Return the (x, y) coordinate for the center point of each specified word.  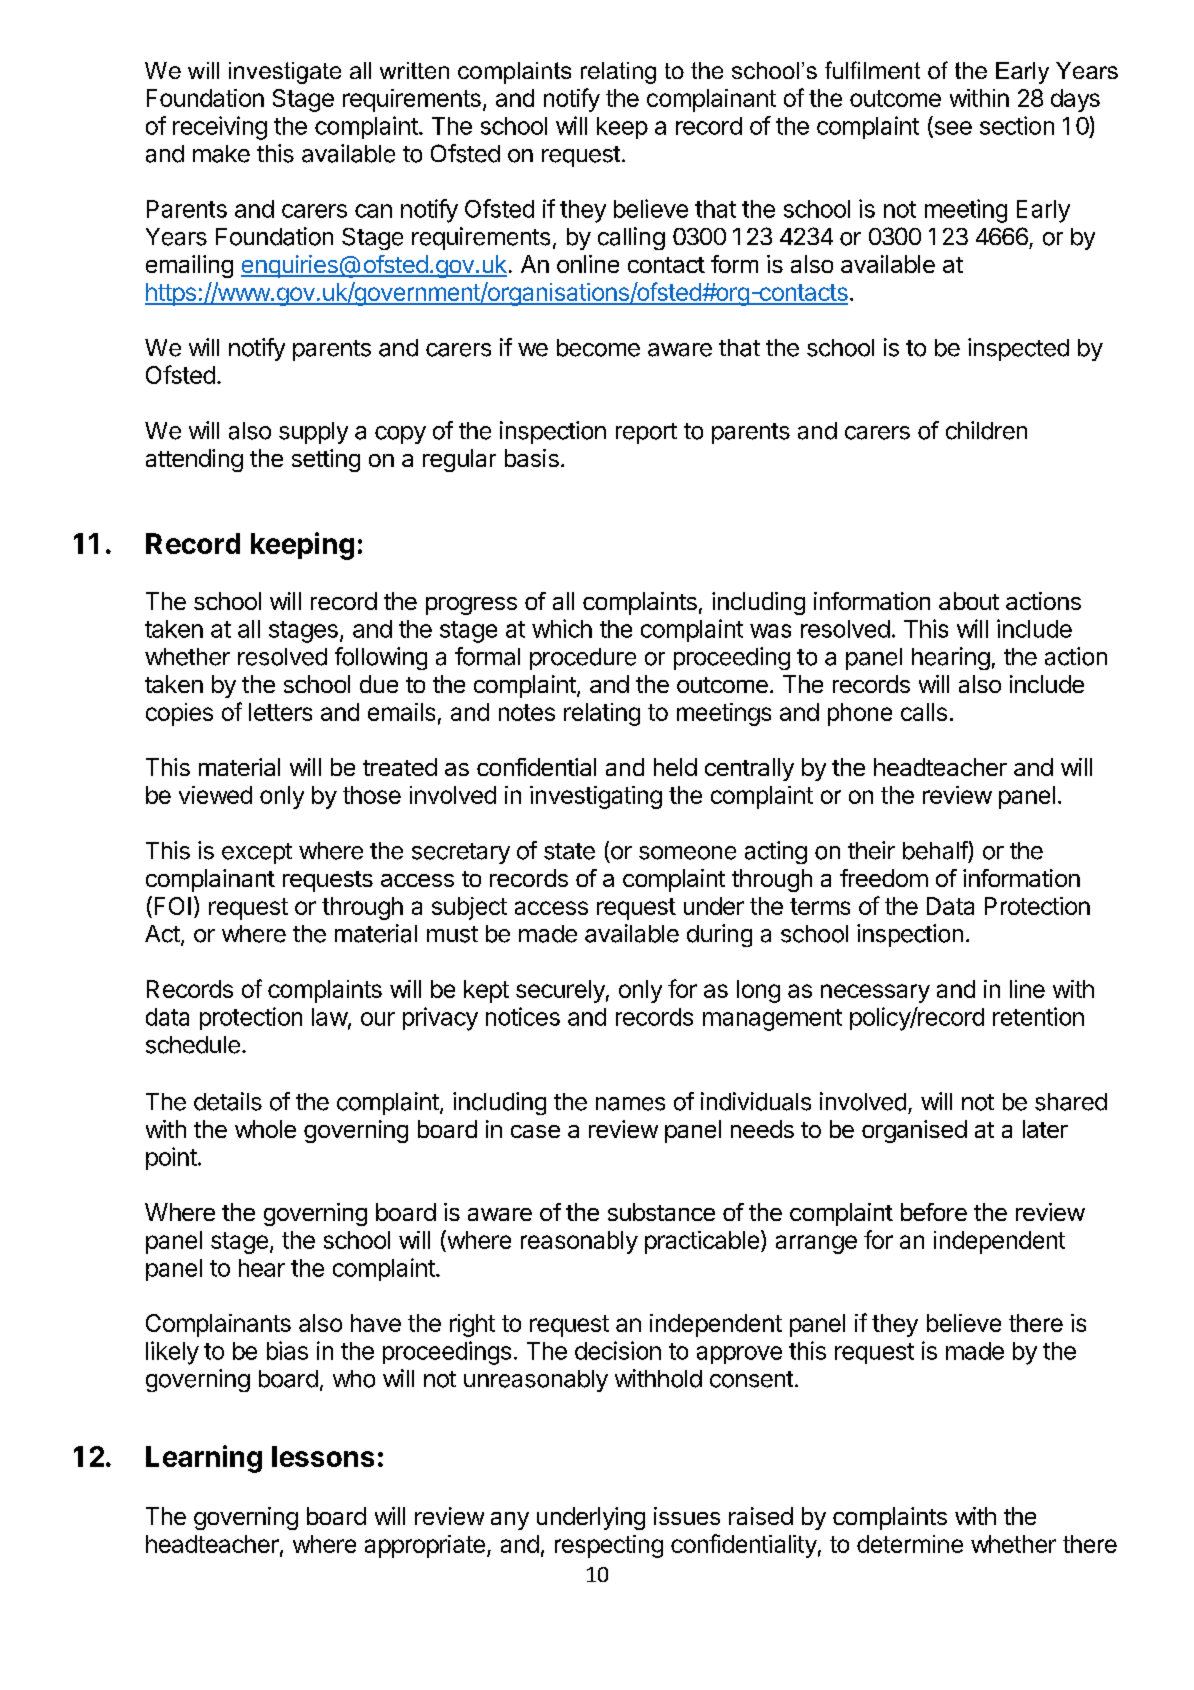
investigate (285, 73)
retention (1038, 1016)
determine (910, 1544)
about (969, 601)
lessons (323, 1456)
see (952, 129)
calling (631, 238)
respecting (609, 1546)
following (381, 658)
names (630, 1104)
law (330, 1017)
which (562, 628)
